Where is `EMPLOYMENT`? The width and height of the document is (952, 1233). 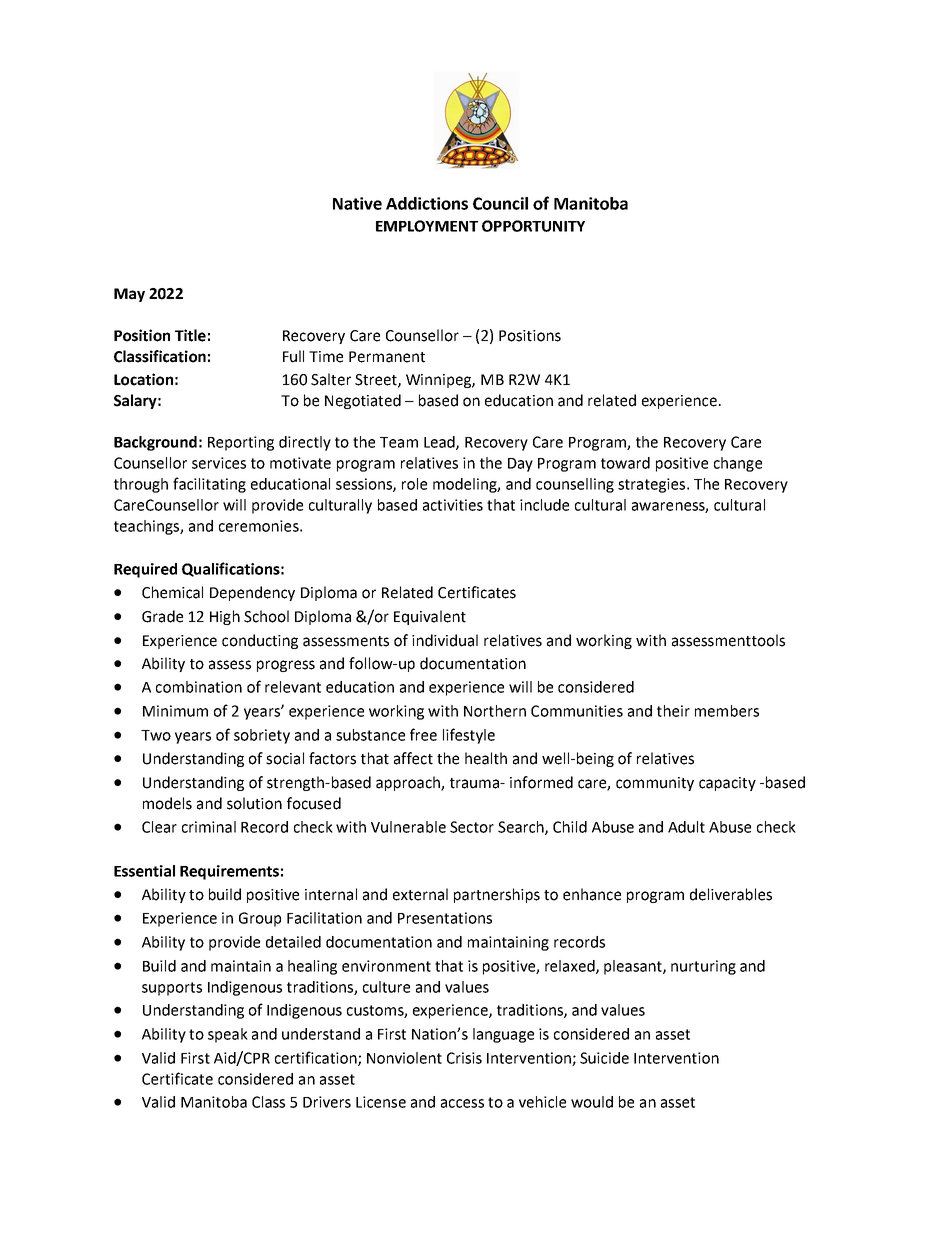 EMPLOYMENT is located at coordinates (427, 226).
